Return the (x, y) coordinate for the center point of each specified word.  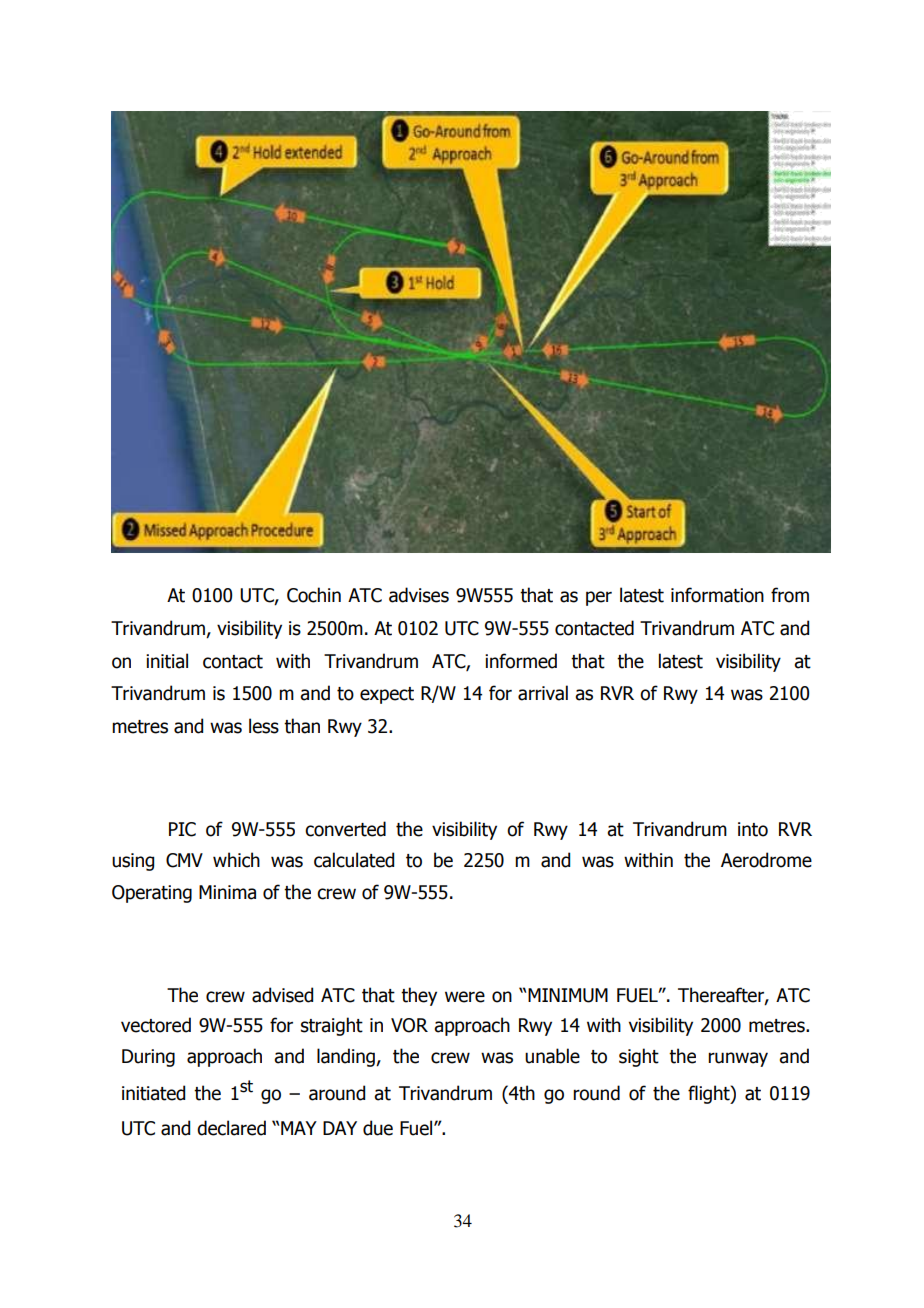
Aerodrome (766, 860)
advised (282, 995)
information (717, 595)
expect (387, 695)
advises (419, 595)
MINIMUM (568, 995)
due (378, 1128)
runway (738, 1059)
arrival (543, 693)
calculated (354, 860)
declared (231, 1128)
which (236, 860)
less (264, 726)
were (465, 997)
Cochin (314, 595)
